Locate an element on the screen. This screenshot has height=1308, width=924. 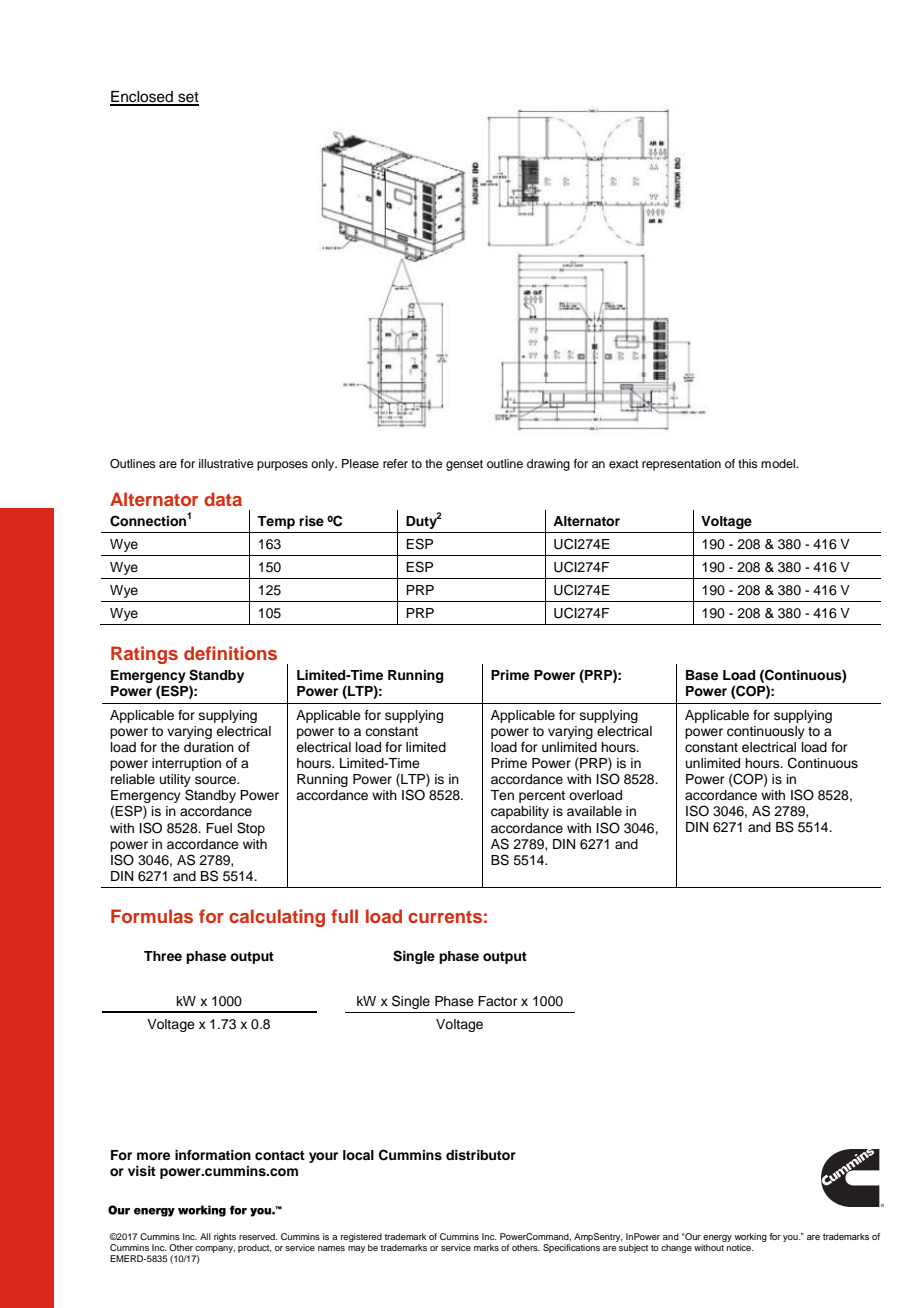
Ten is located at coordinates (502, 795).
